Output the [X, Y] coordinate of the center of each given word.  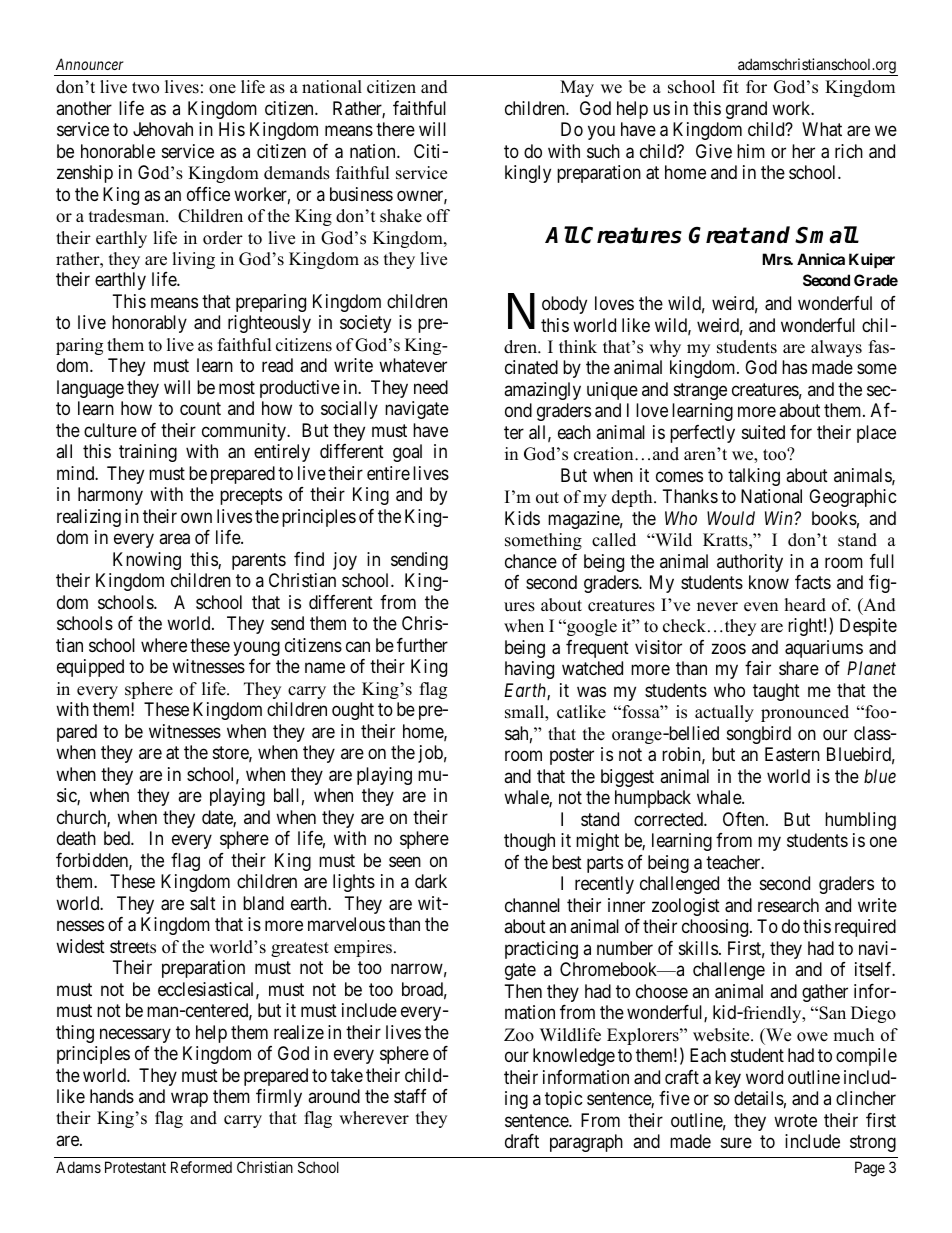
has [794, 367]
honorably [149, 324]
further [422, 645]
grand [746, 110]
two [145, 88]
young [256, 648]
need [431, 387]
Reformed [201, 1167]
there [395, 129]
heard [805, 605]
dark [431, 881]
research [788, 905]
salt [203, 903]
